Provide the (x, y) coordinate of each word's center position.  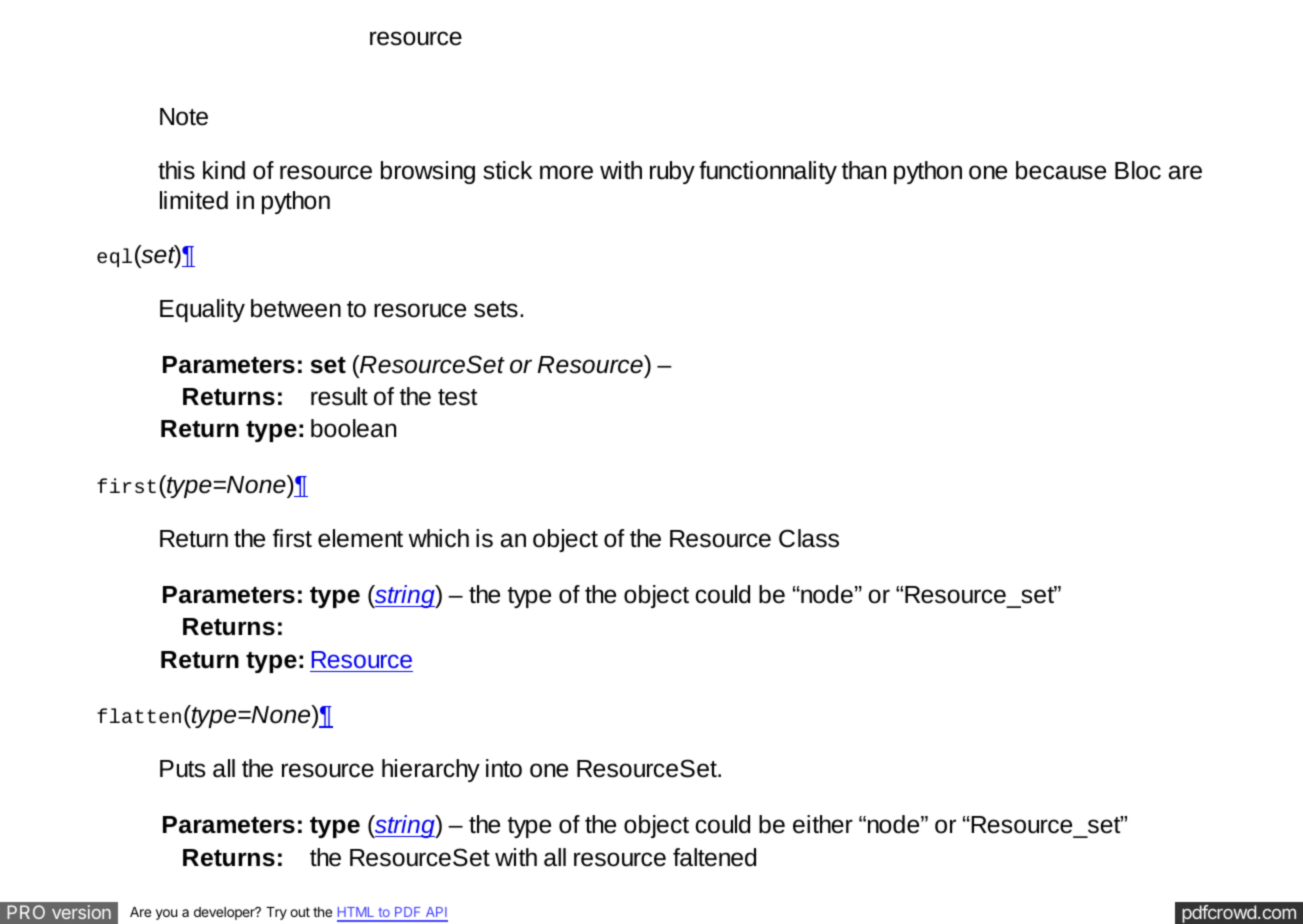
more (566, 172)
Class (809, 538)
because (1061, 170)
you (166, 914)
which (439, 538)
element (360, 538)
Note (184, 117)
